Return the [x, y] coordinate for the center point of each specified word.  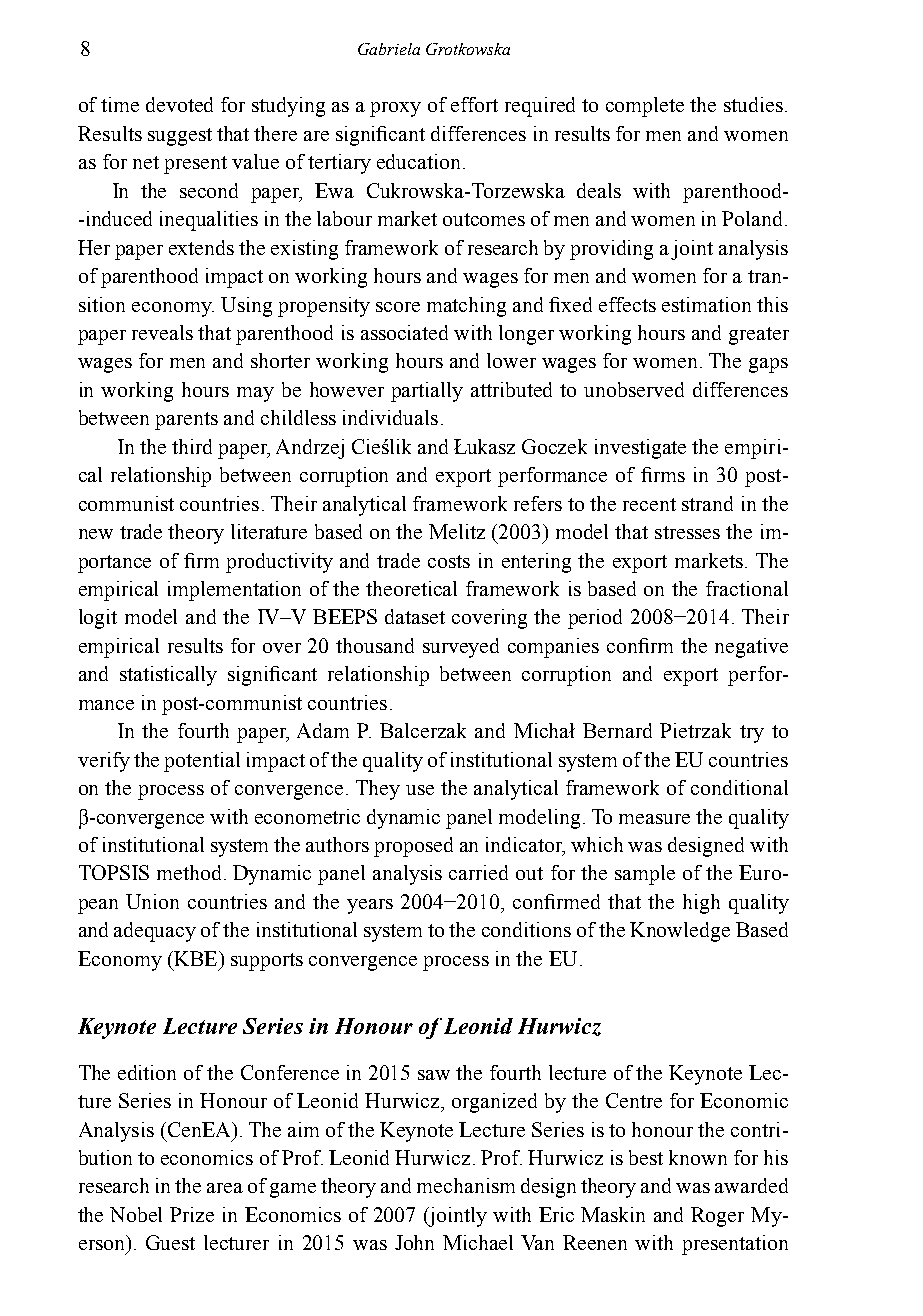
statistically [168, 676]
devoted [179, 104]
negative [751, 648]
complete [645, 107]
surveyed [461, 648]
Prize [192, 1214]
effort [474, 104]
